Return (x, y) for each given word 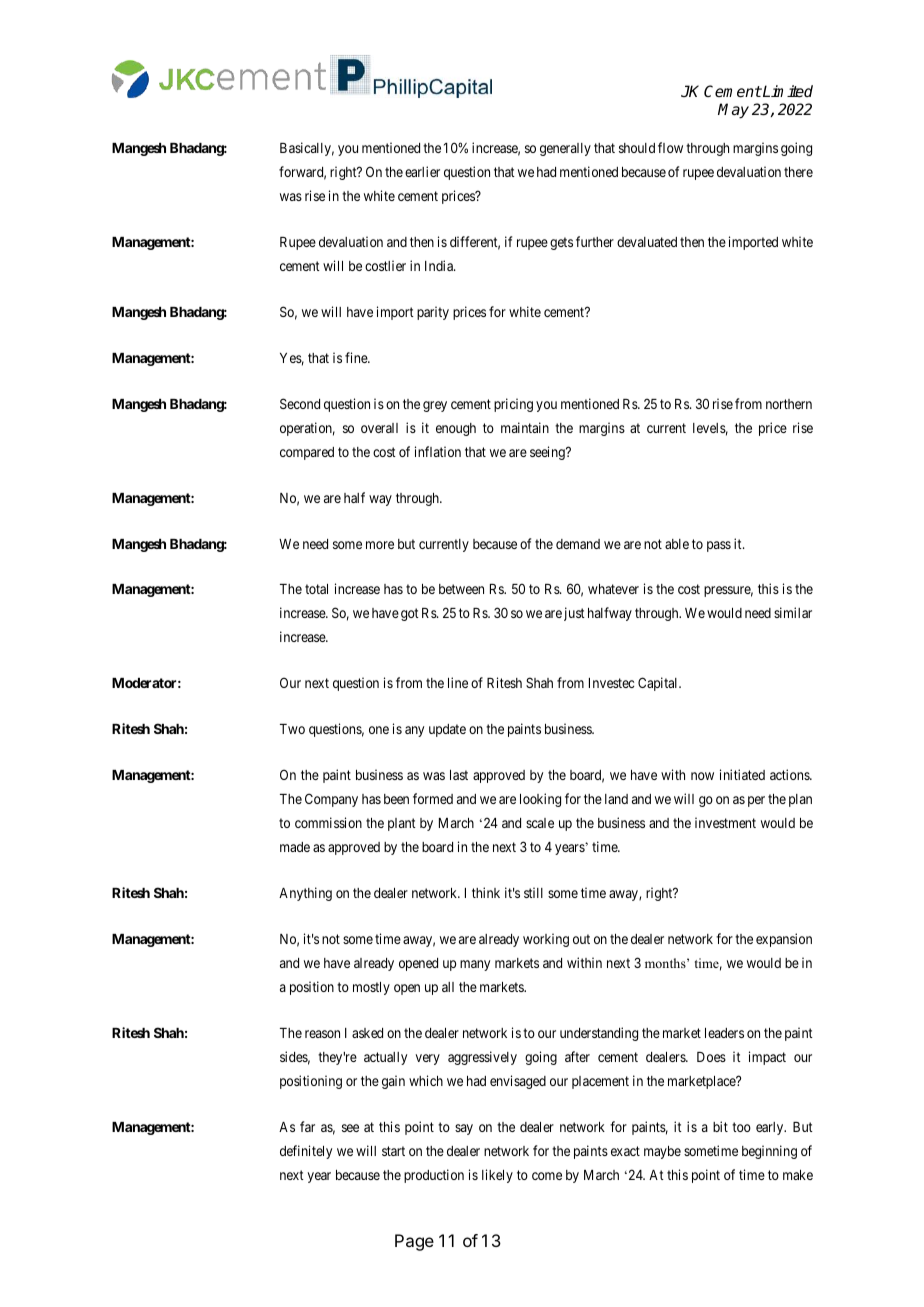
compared (307, 453)
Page (414, 1242)
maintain (525, 427)
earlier (422, 171)
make (798, 1175)
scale (540, 823)
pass (719, 546)
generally (565, 149)
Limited (787, 91)
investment (725, 822)
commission (328, 822)
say (464, 1129)
